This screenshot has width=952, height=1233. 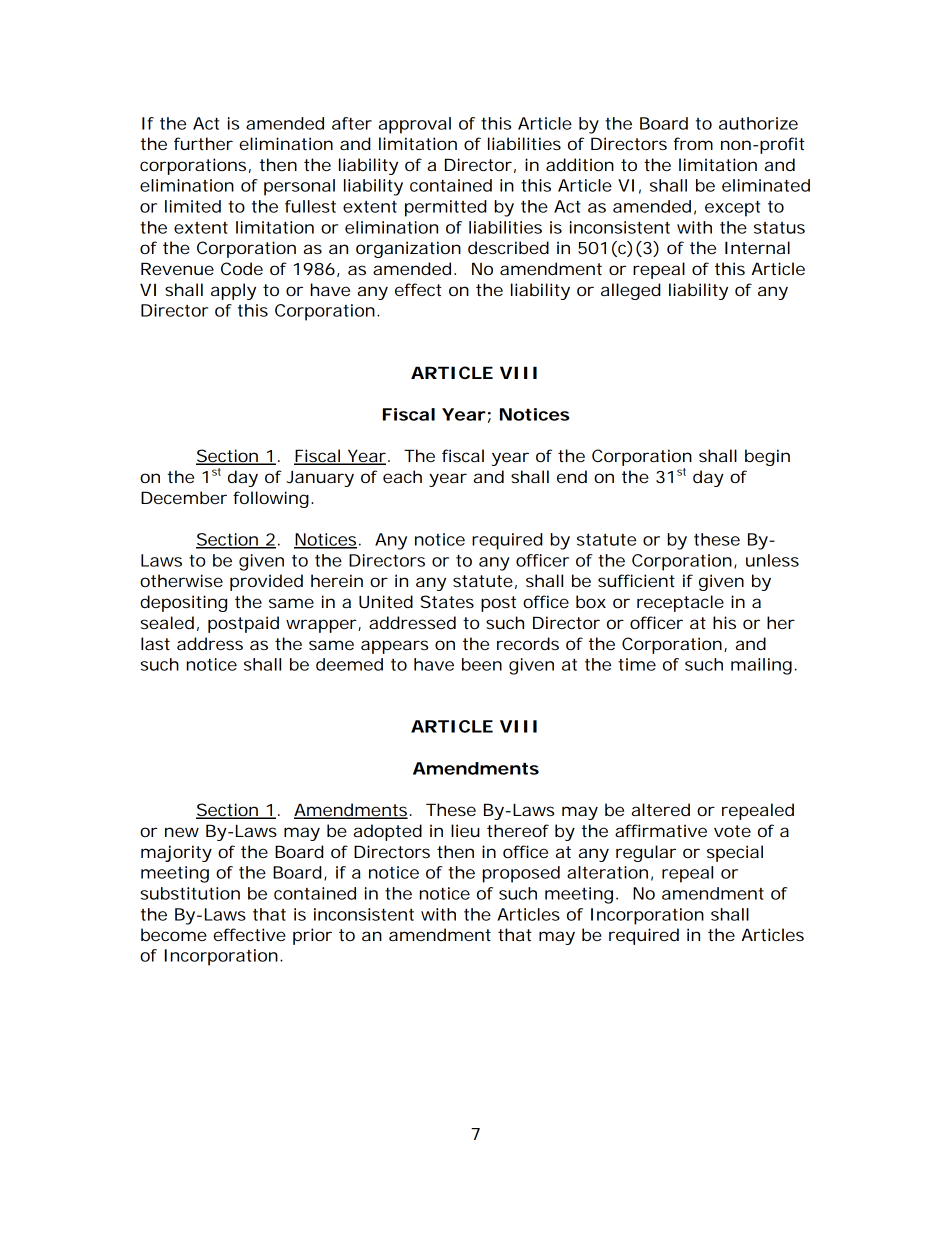 What do you see at coordinates (271, 499) in the screenshot?
I see `following` at bounding box center [271, 499].
